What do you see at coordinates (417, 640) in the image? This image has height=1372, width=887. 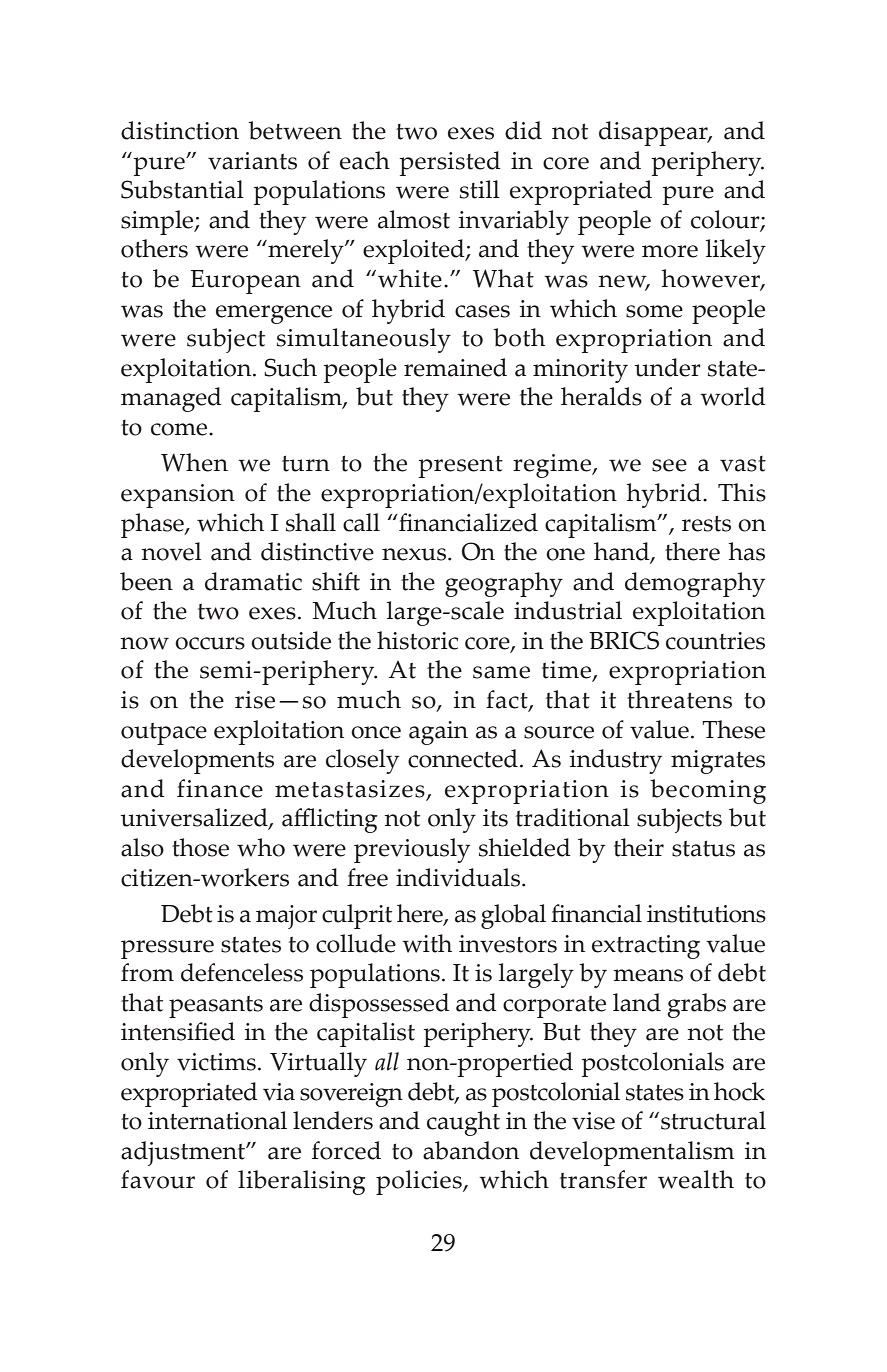 I see `historic` at bounding box center [417, 640].
